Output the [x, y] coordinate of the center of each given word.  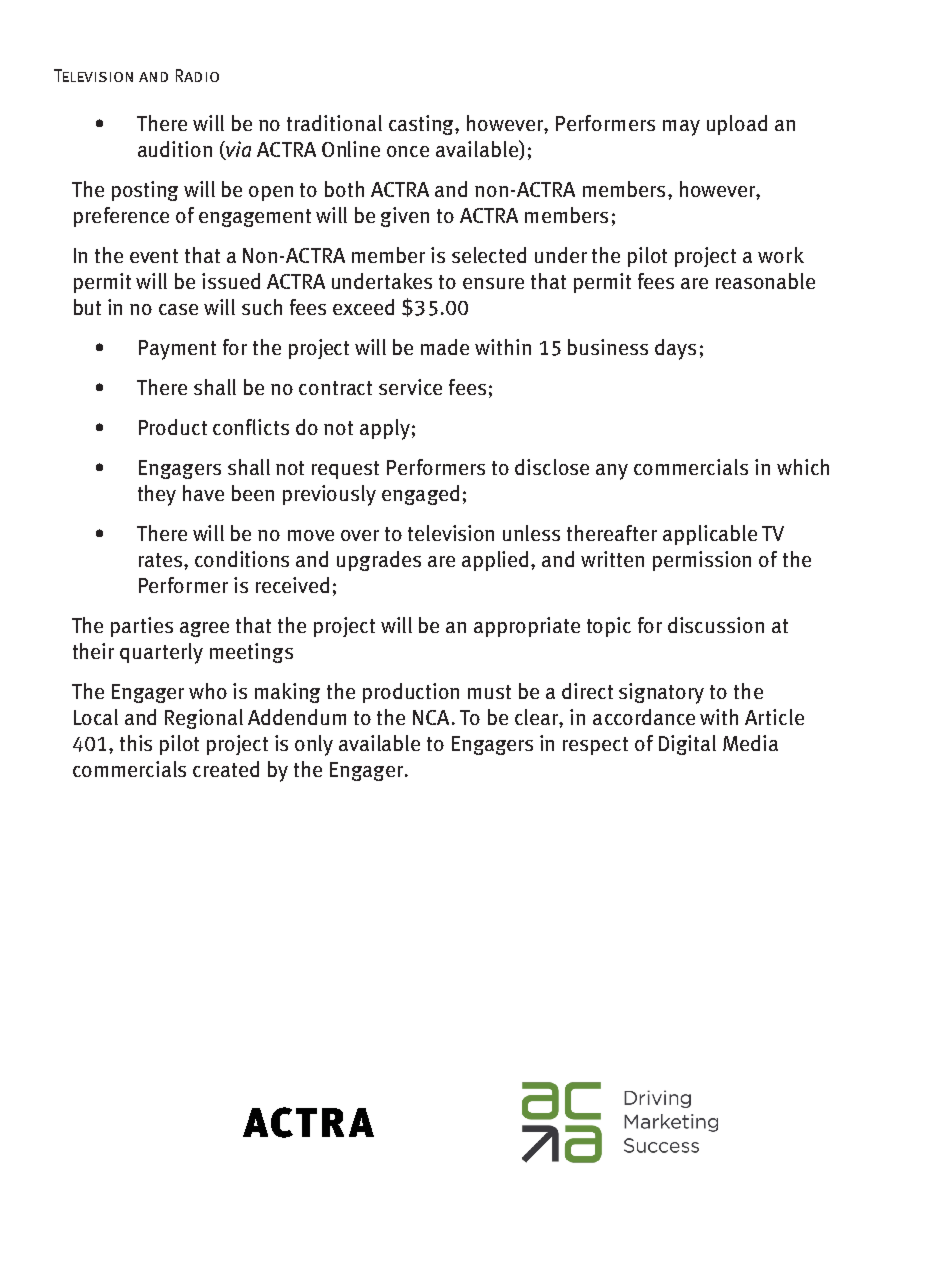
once [408, 151]
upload [737, 125]
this [136, 743]
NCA [433, 717]
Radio [197, 75]
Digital [687, 745]
